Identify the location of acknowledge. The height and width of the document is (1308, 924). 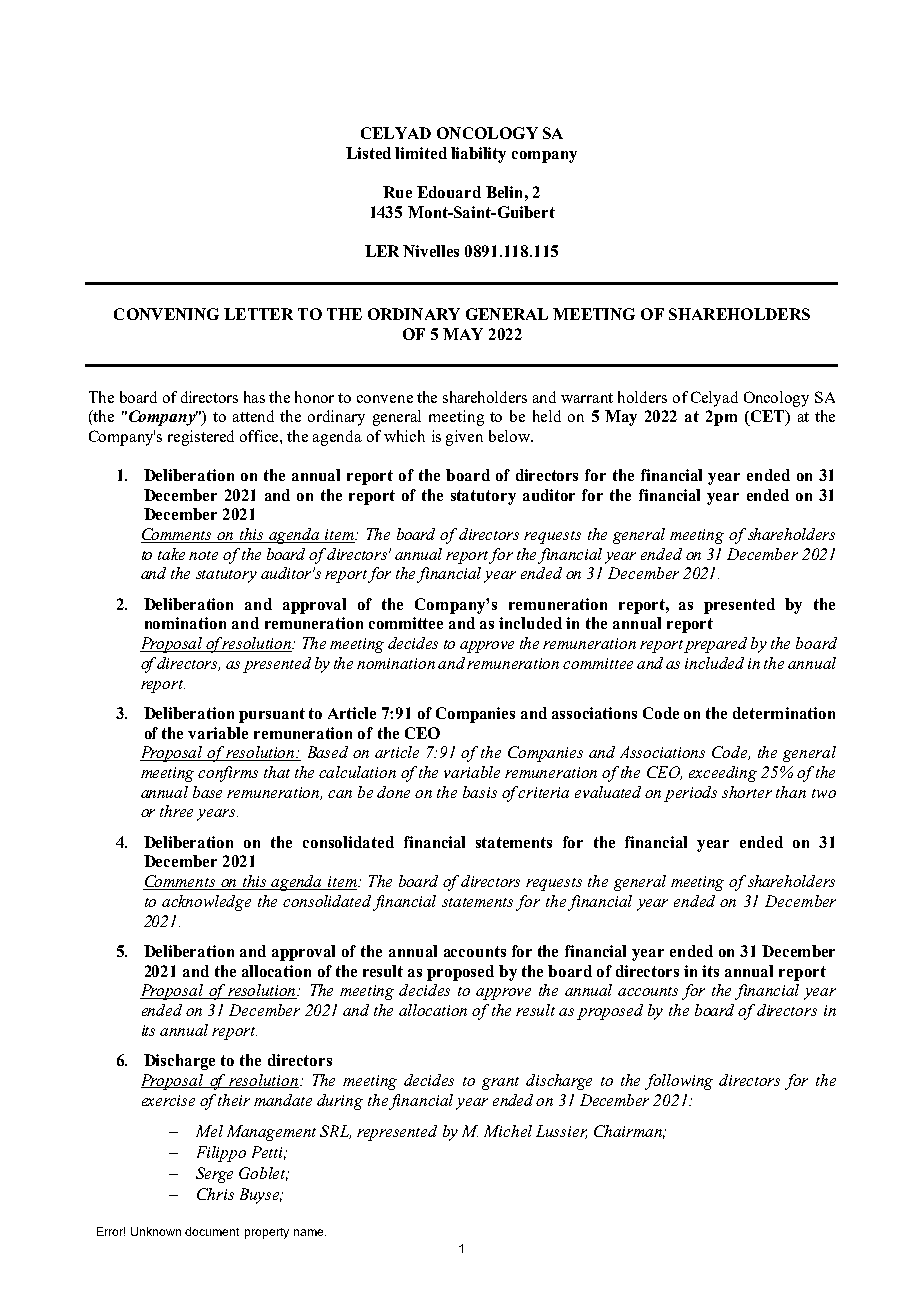
(206, 903).
